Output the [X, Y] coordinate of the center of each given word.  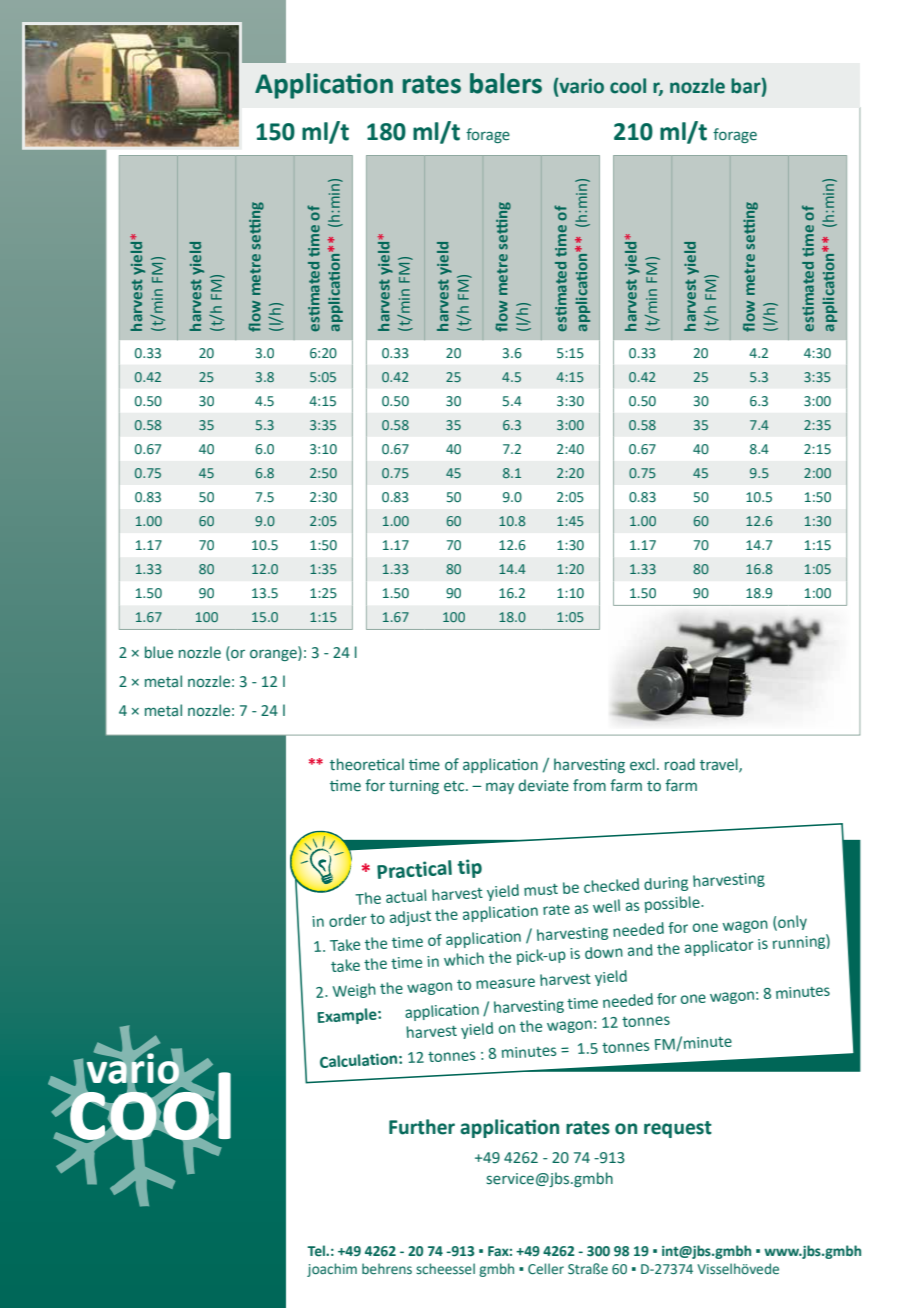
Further [422, 1127]
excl [642, 764]
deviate [543, 785]
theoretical [367, 764]
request [678, 1129]
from [589, 785]
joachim [332, 1270]
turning [414, 787]
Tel [317, 1251]
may [500, 788]
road [680, 764]
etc [455, 786]
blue [159, 652]
